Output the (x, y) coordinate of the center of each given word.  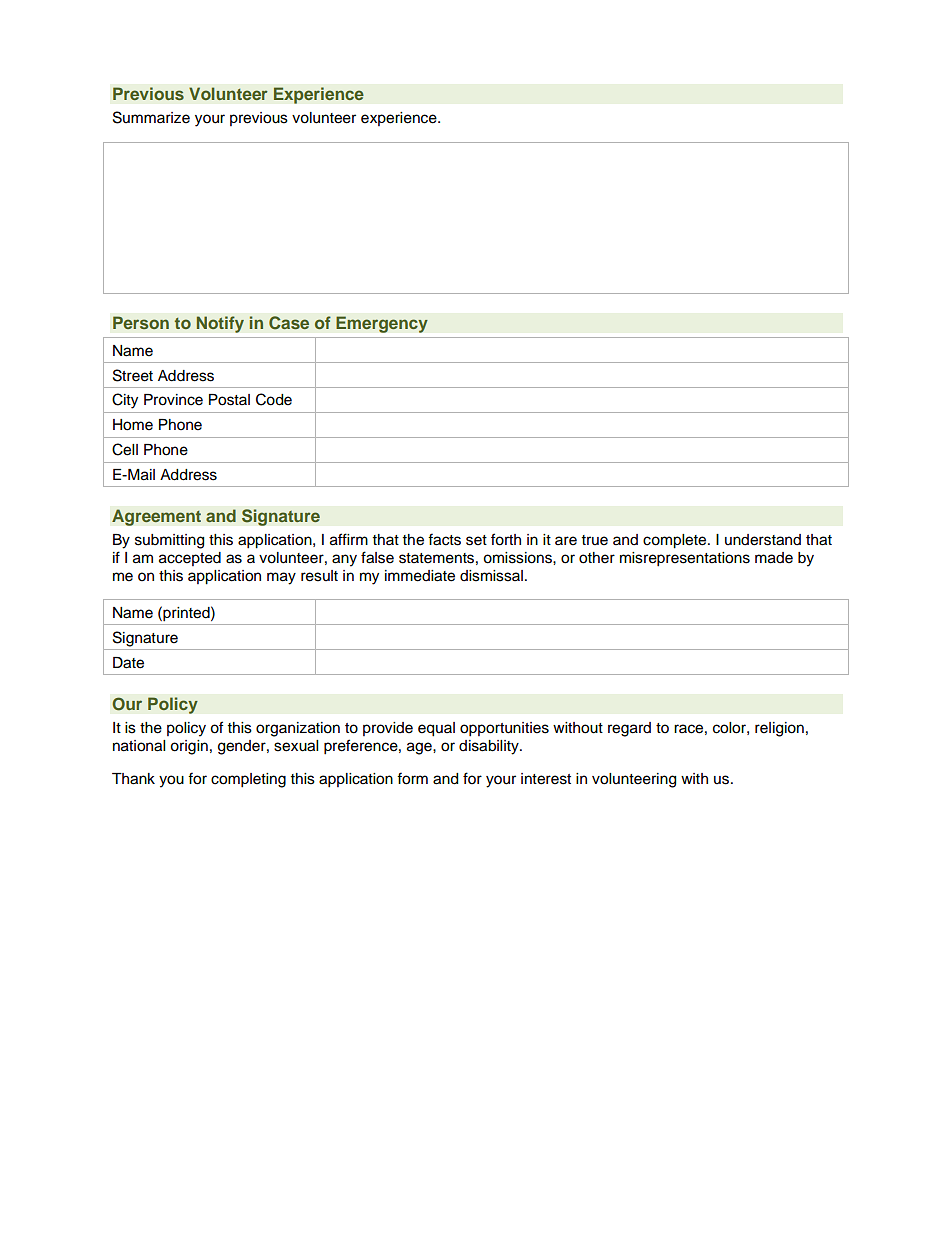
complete (676, 541)
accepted (190, 559)
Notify (220, 324)
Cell (125, 449)
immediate (420, 576)
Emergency (382, 324)
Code (274, 399)
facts (444, 539)
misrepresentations (685, 559)
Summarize (151, 117)
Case (289, 323)
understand (763, 540)
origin (189, 747)
